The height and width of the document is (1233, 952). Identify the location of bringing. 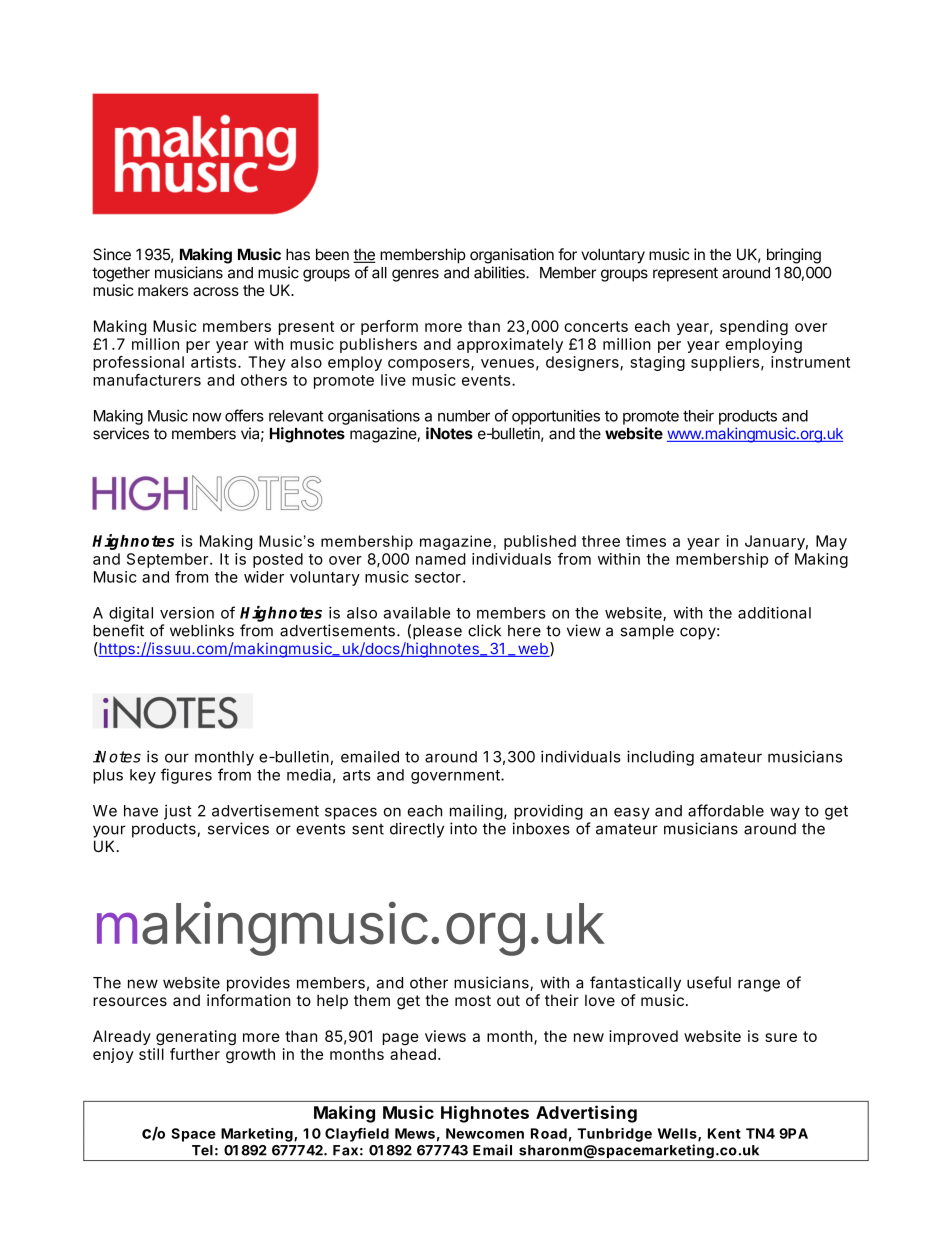
(794, 256).
